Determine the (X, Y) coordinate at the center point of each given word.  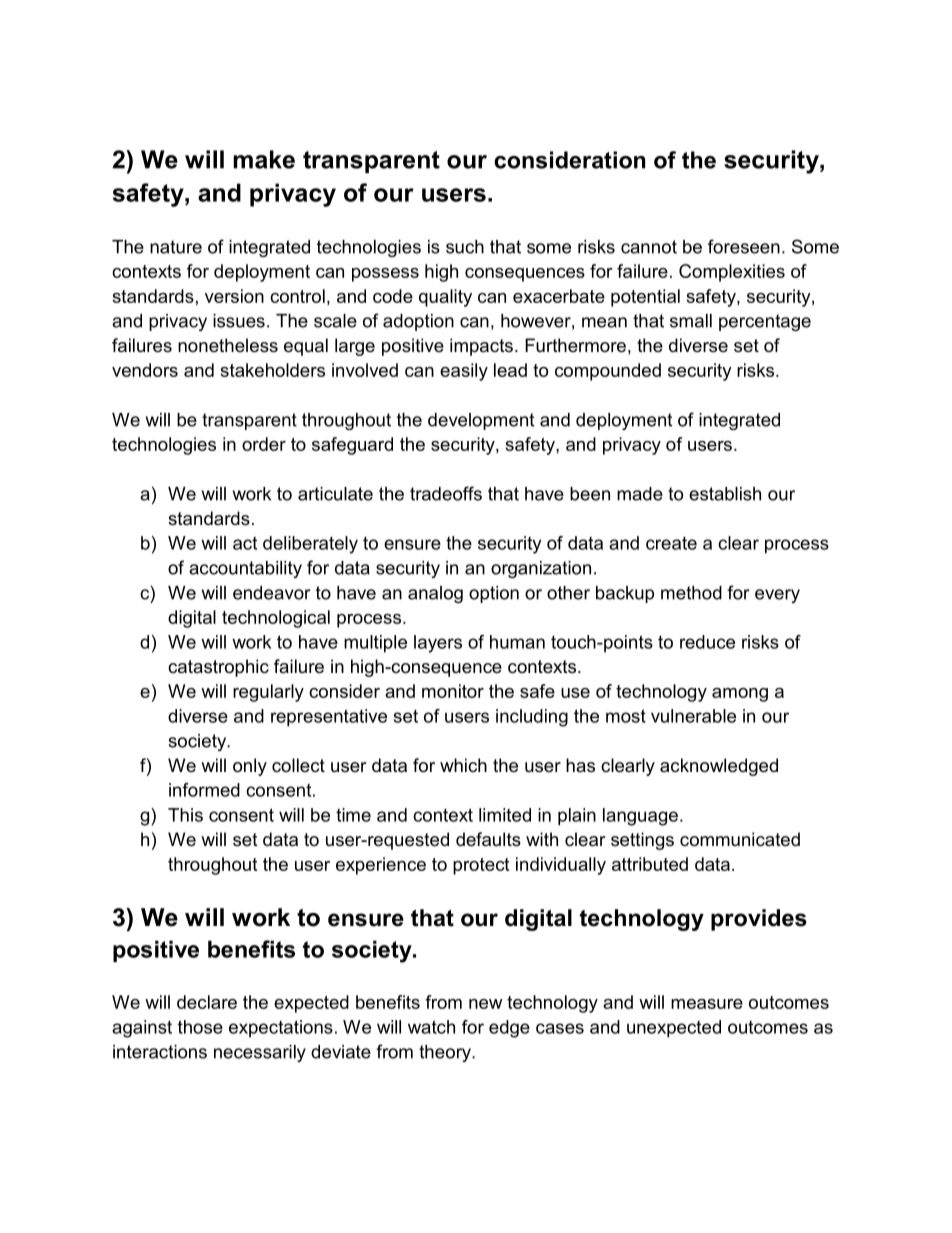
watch (431, 1027)
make (264, 159)
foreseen (744, 246)
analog (435, 594)
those (200, 1027)
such (465, 247)
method (691, 593)
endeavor (272, 593)
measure (707, 1004)
